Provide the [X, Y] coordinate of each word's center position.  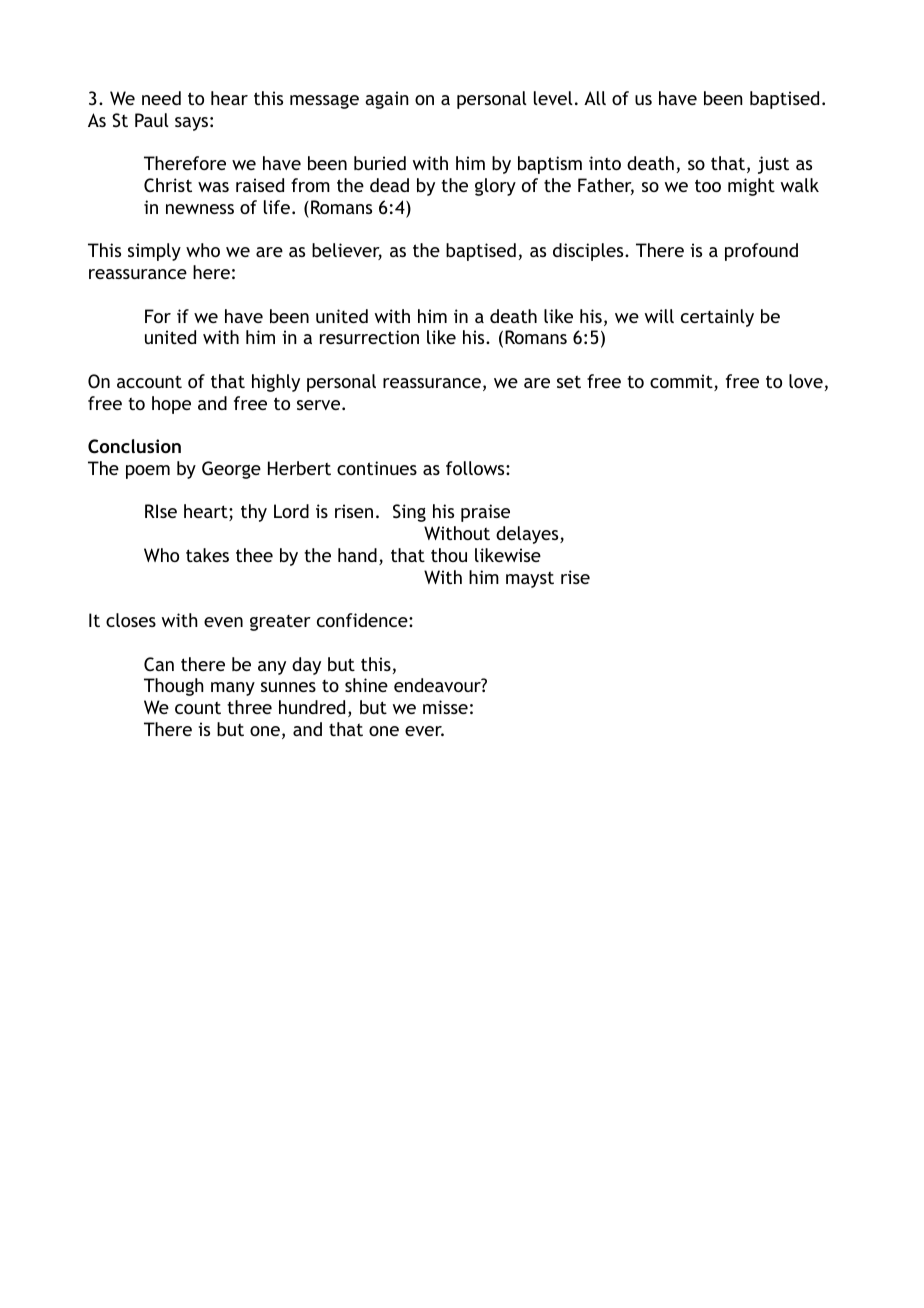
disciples [589, 252]
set [569, 381]
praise [485, 513]
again [387, 100]
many [233, 689]
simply [154, 252]
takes [207, 555]
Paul [152, 120]
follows [476, 468]
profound [761, 252]
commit [682, 382]
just [773, 165]
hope [171, 405]
